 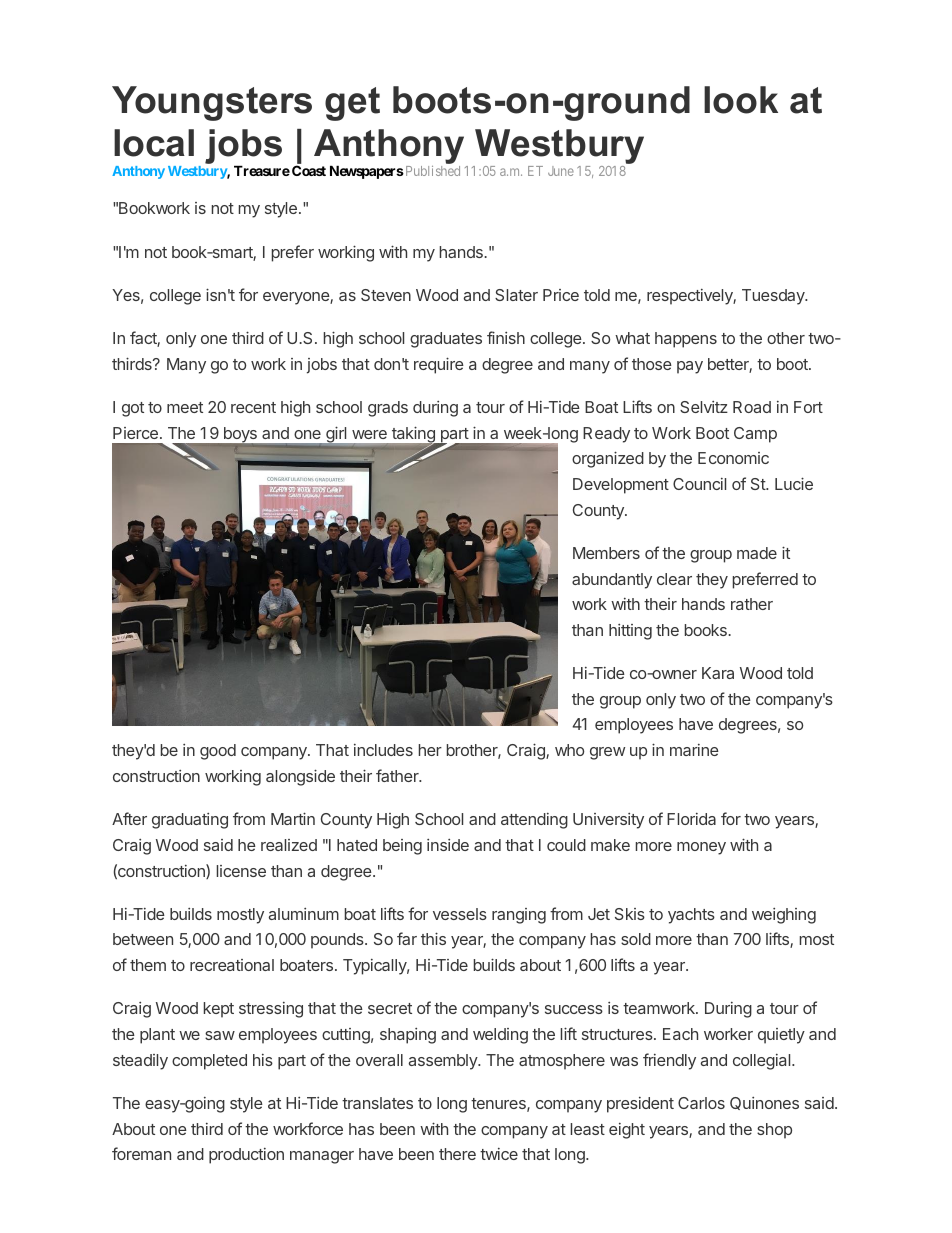 I want to click on production, so click(x=246, y=1156).
